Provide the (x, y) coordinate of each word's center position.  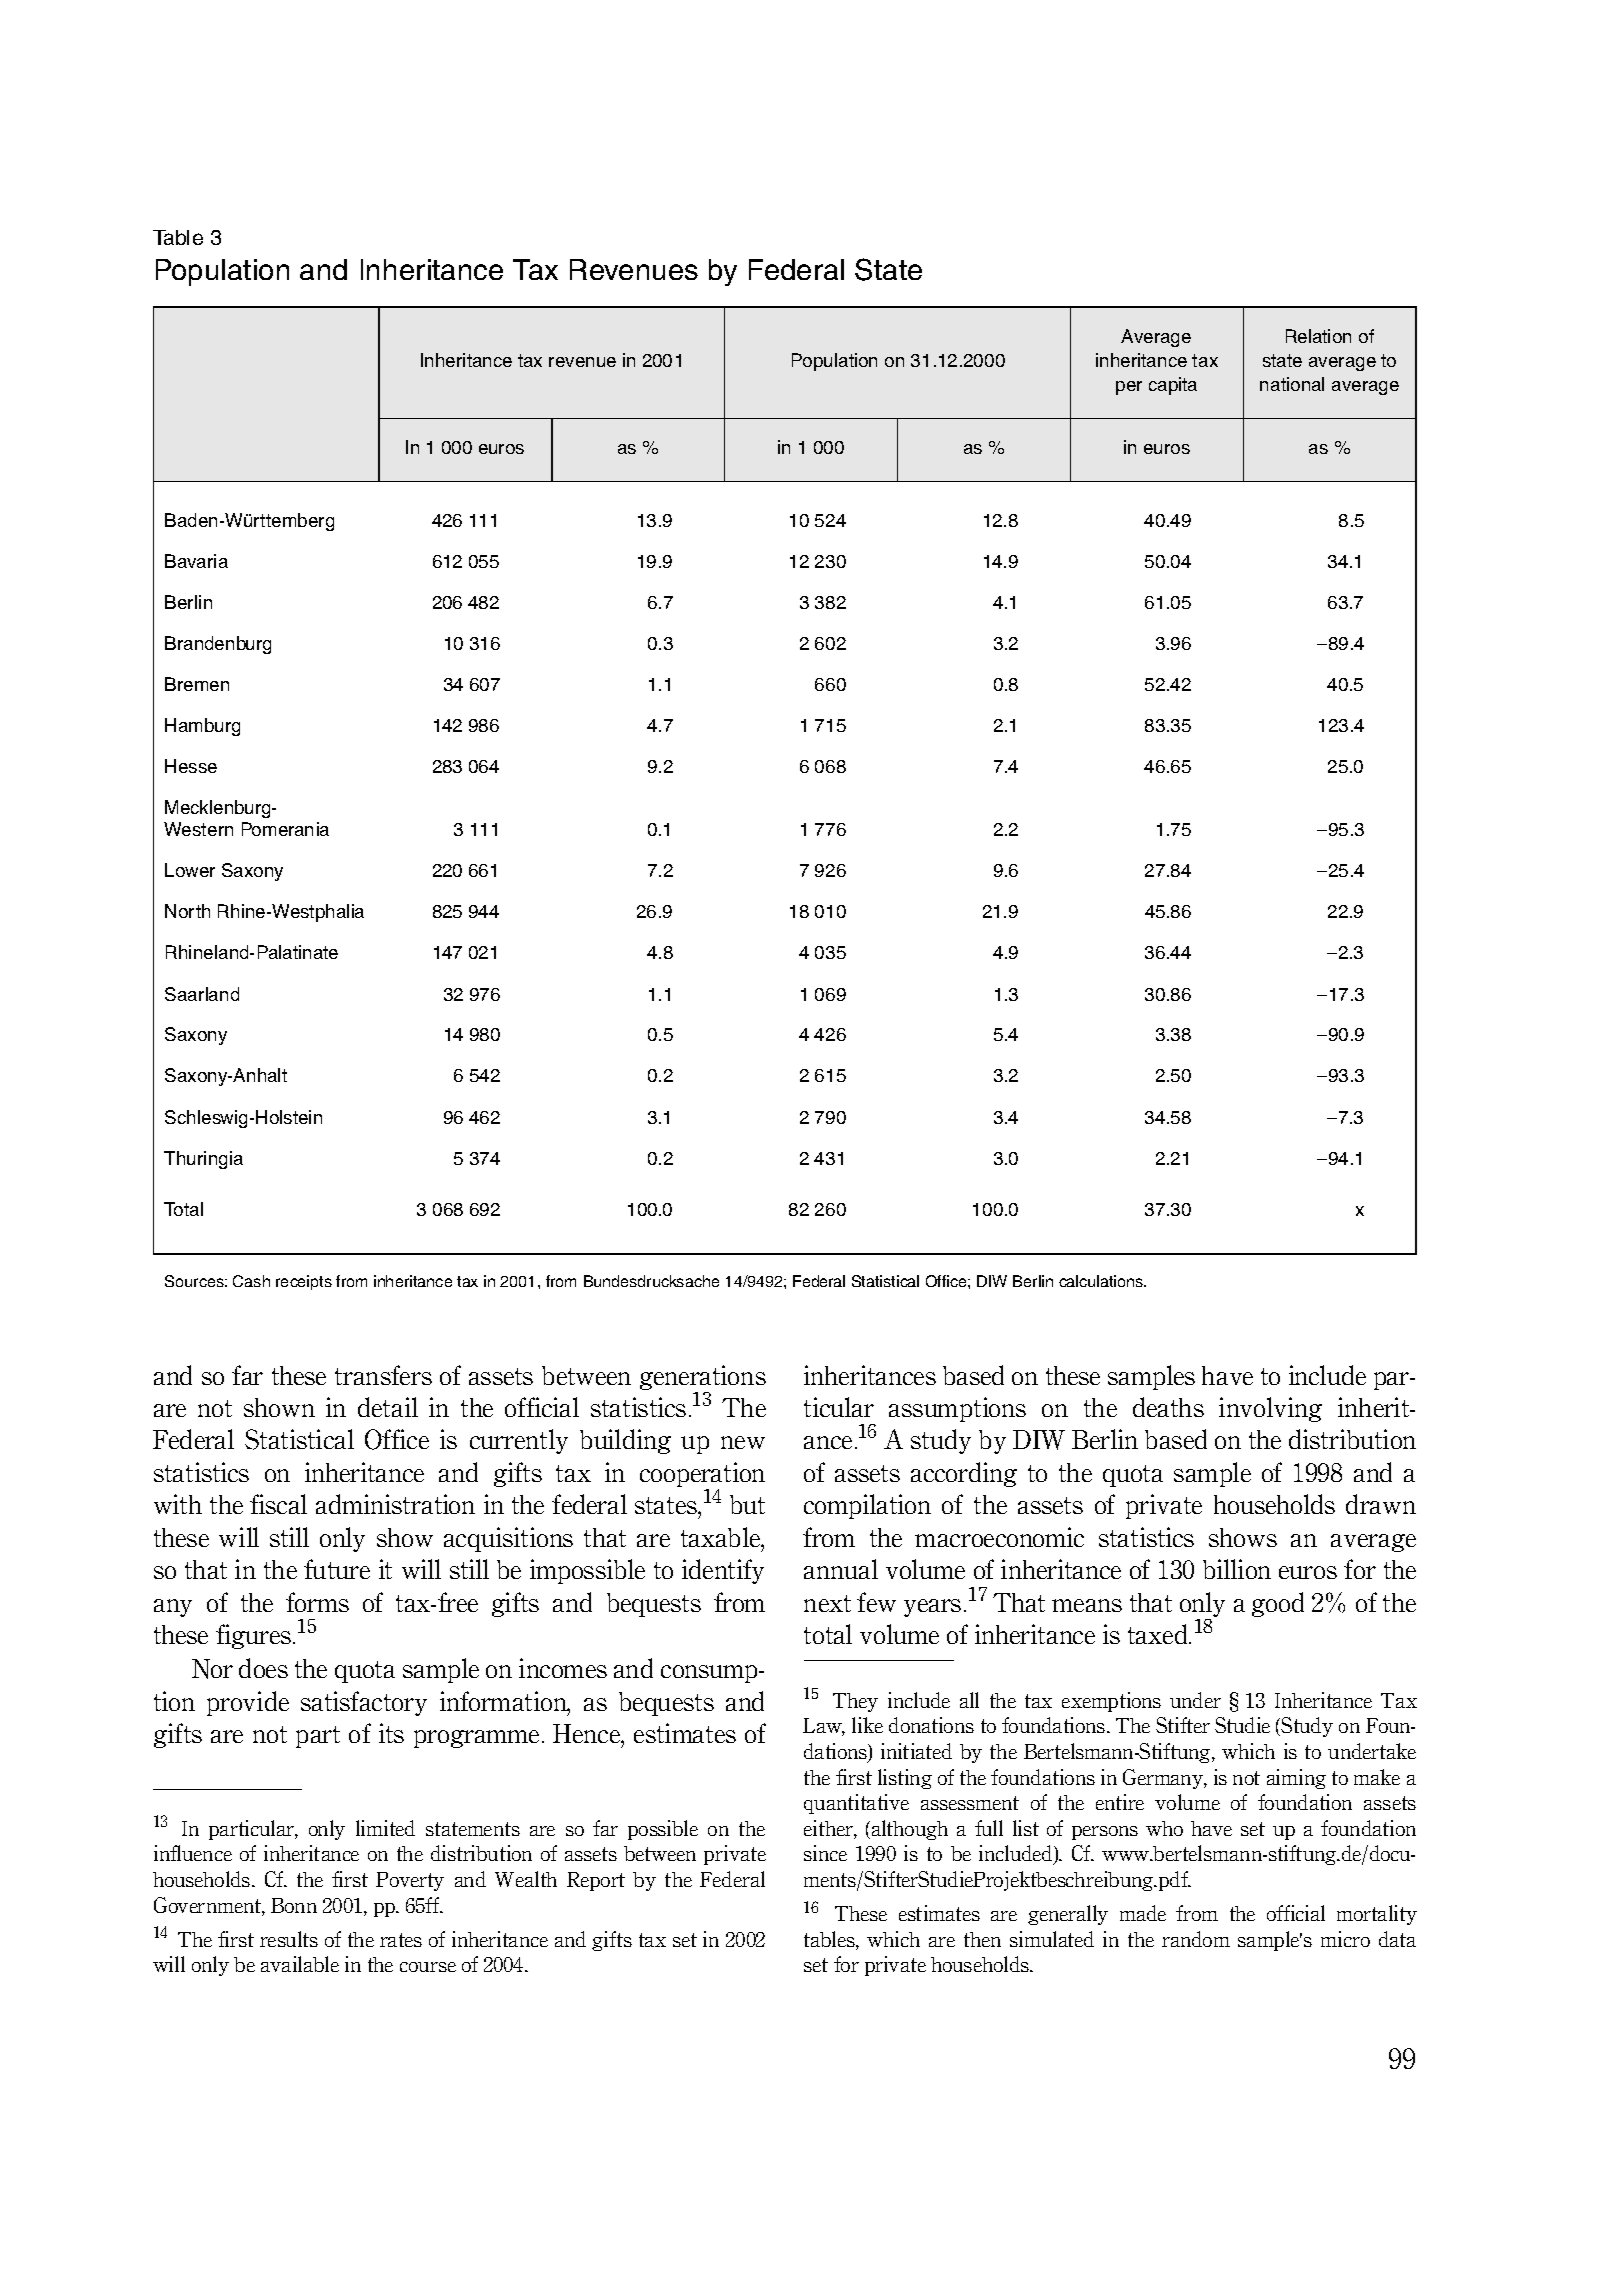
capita (1173, 386)
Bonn (294, 1905)
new (743, 1442)
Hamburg (202, 727)
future (337, 1569)
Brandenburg (218, 645)
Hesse (191, 766)
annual (841, 1569)
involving (1270, 1409)
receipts (304, 1282)
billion (1237, 1569)
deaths (1168, 1407)
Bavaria (196, 561)
